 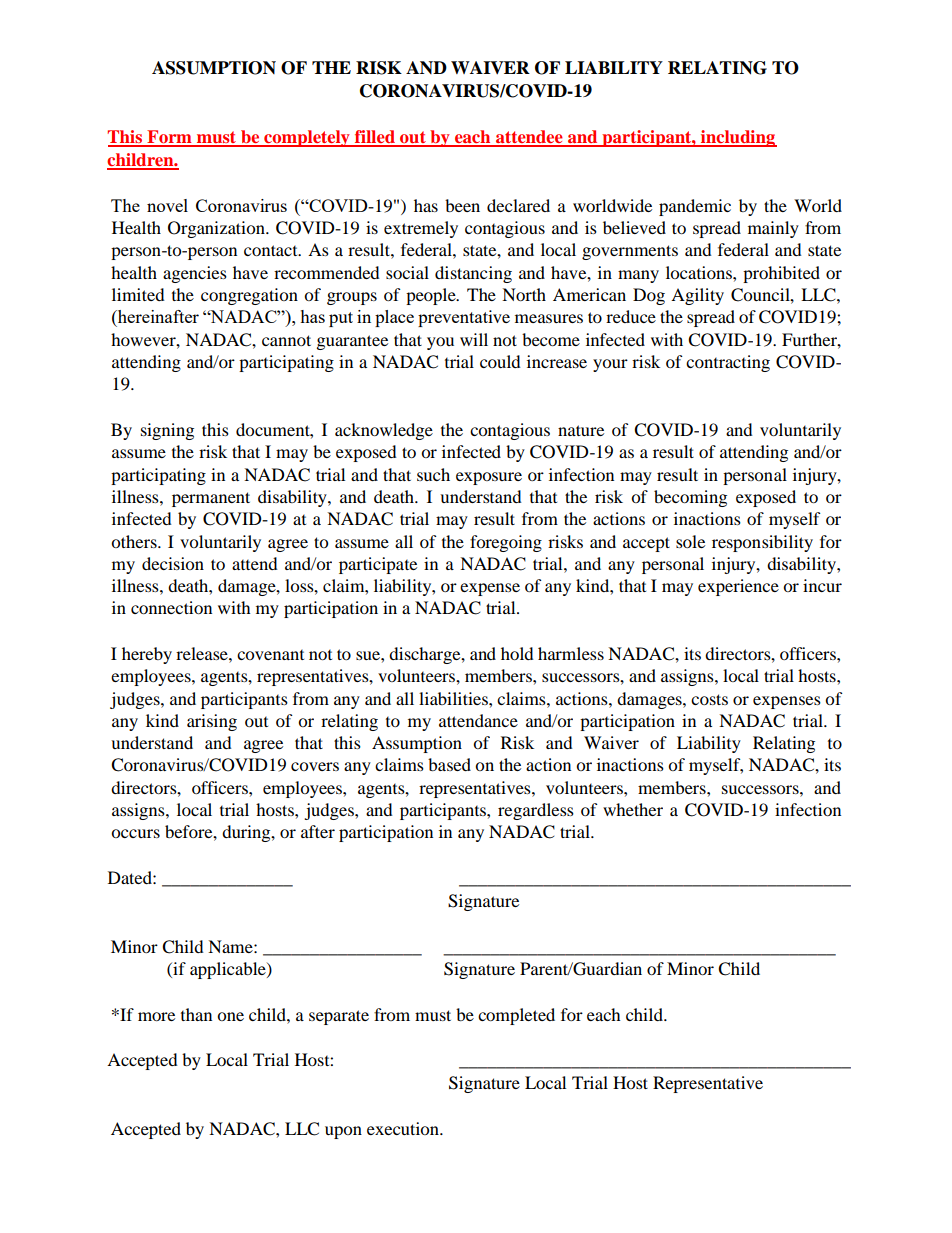 What do you see at coordinates (462, 205) in the document?
I see `been` at bounding box center [462, 205].
